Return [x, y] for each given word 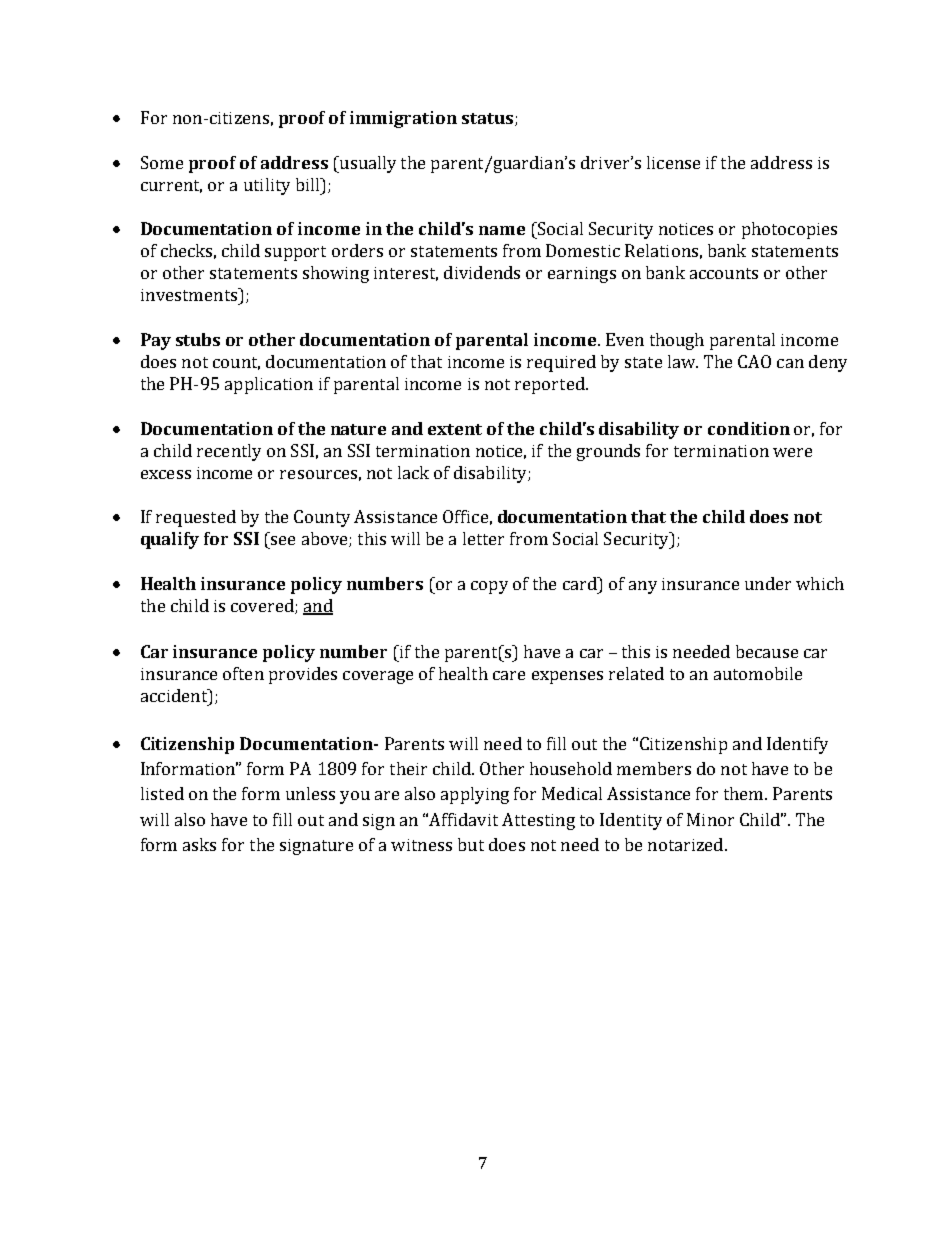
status [487, 118]
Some [162, 162]
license [673, 162]
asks [199, 844]
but [471, 844]
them [745, 793]
